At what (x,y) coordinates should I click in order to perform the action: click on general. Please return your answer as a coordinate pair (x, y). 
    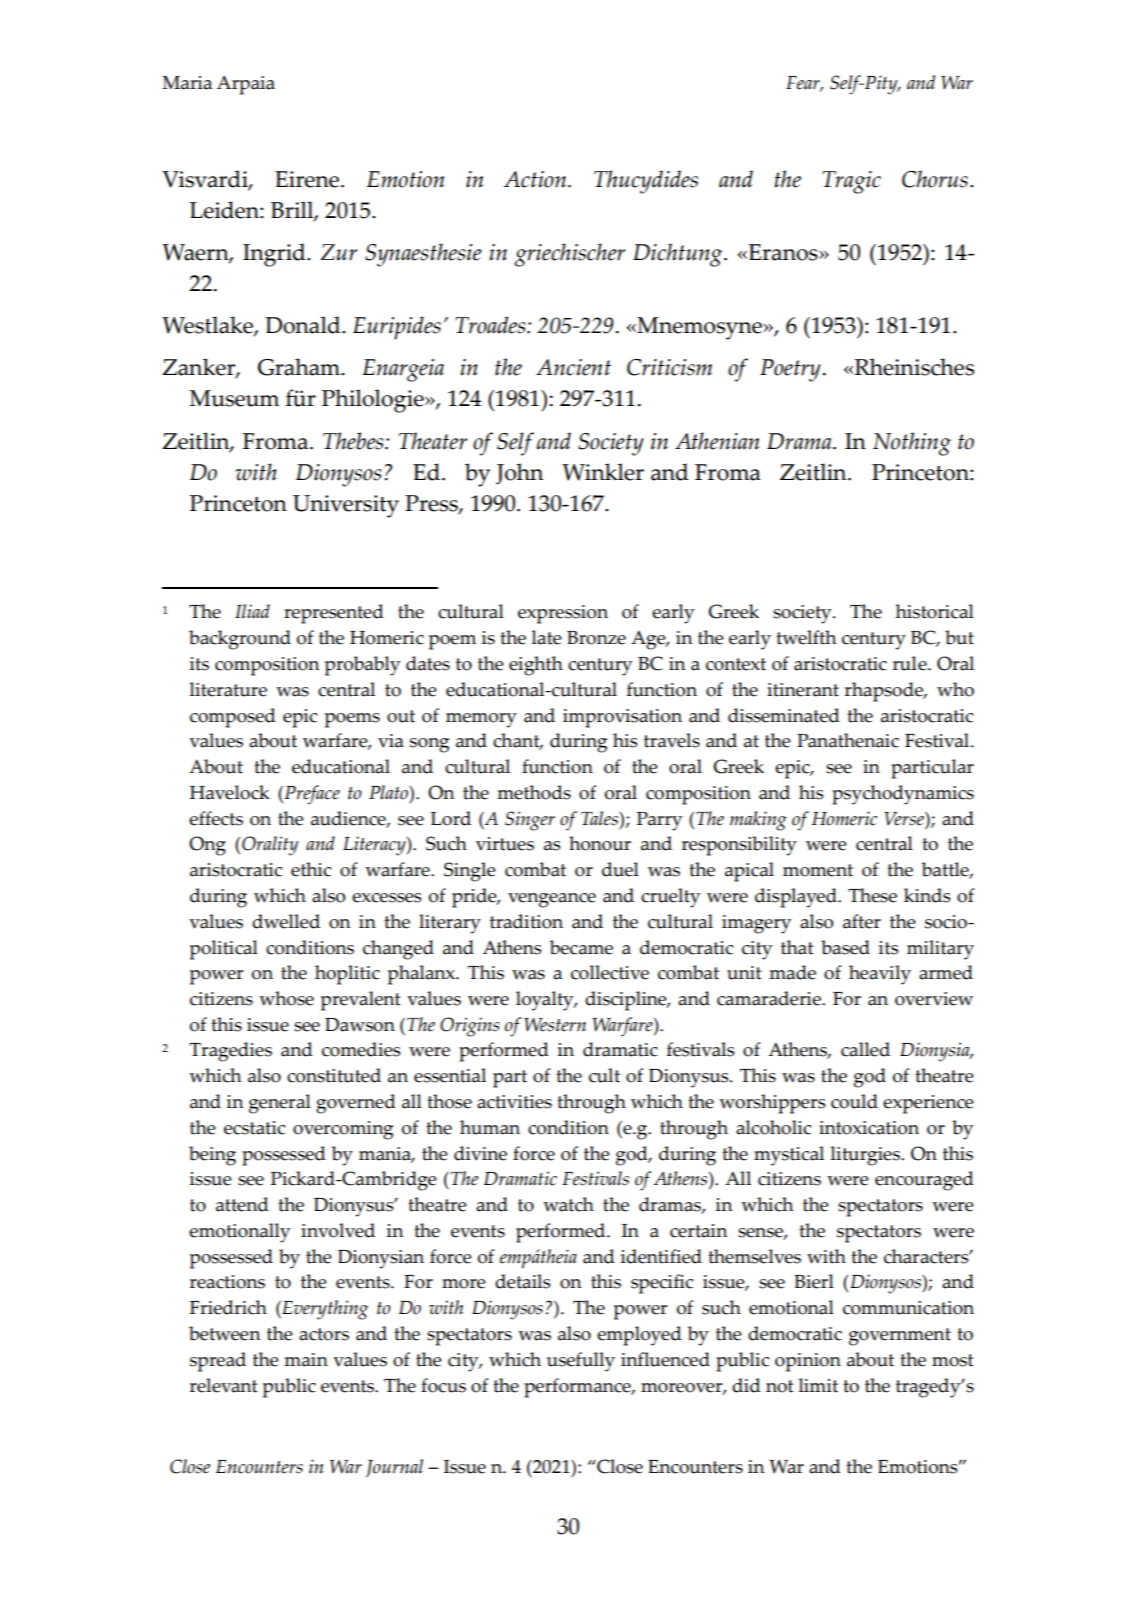
    Looking at the image, I should click on (280, 1104).
